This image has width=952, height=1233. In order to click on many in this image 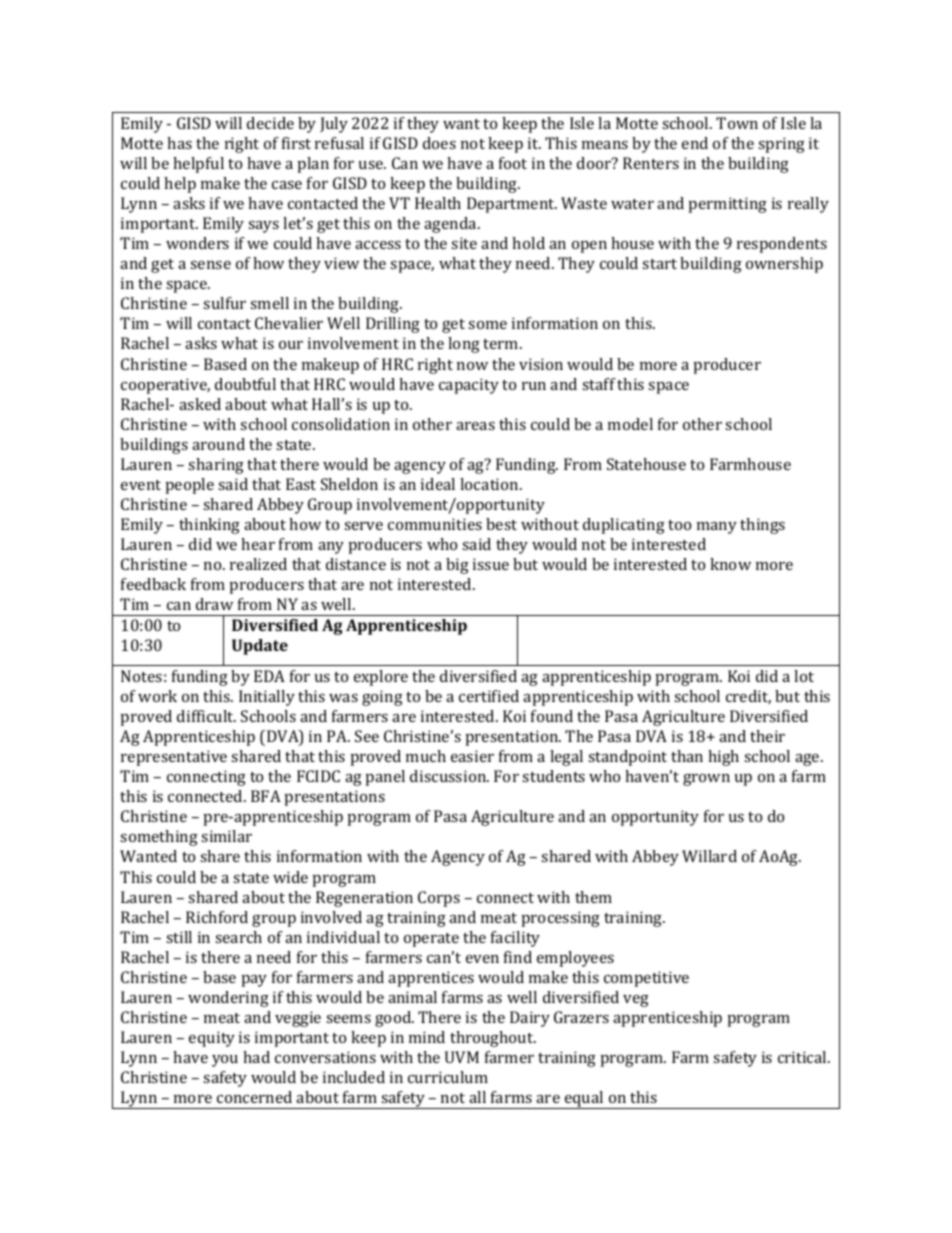, I will do `click(717, 528)`.
